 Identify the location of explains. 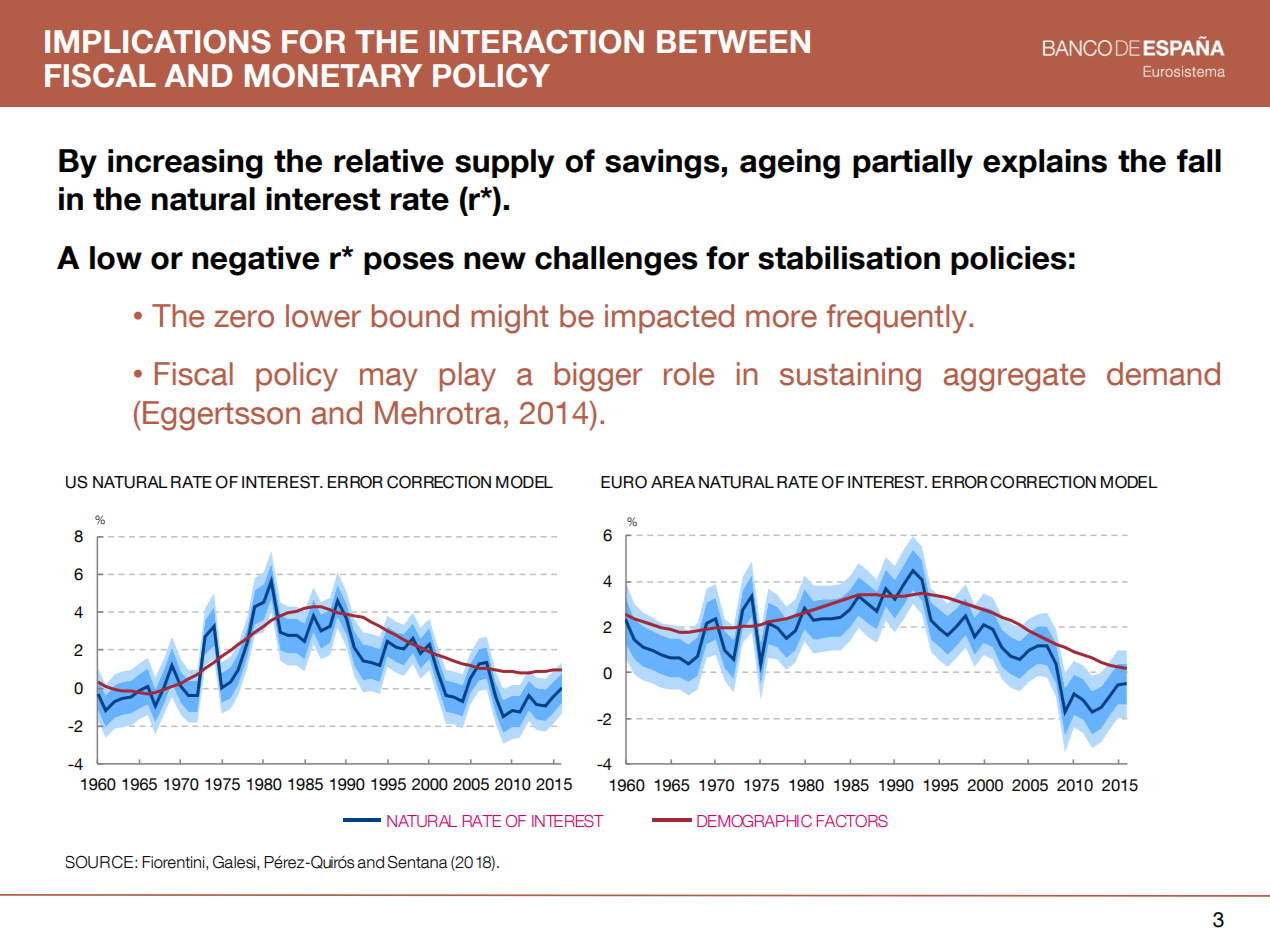
(1045, 163).
